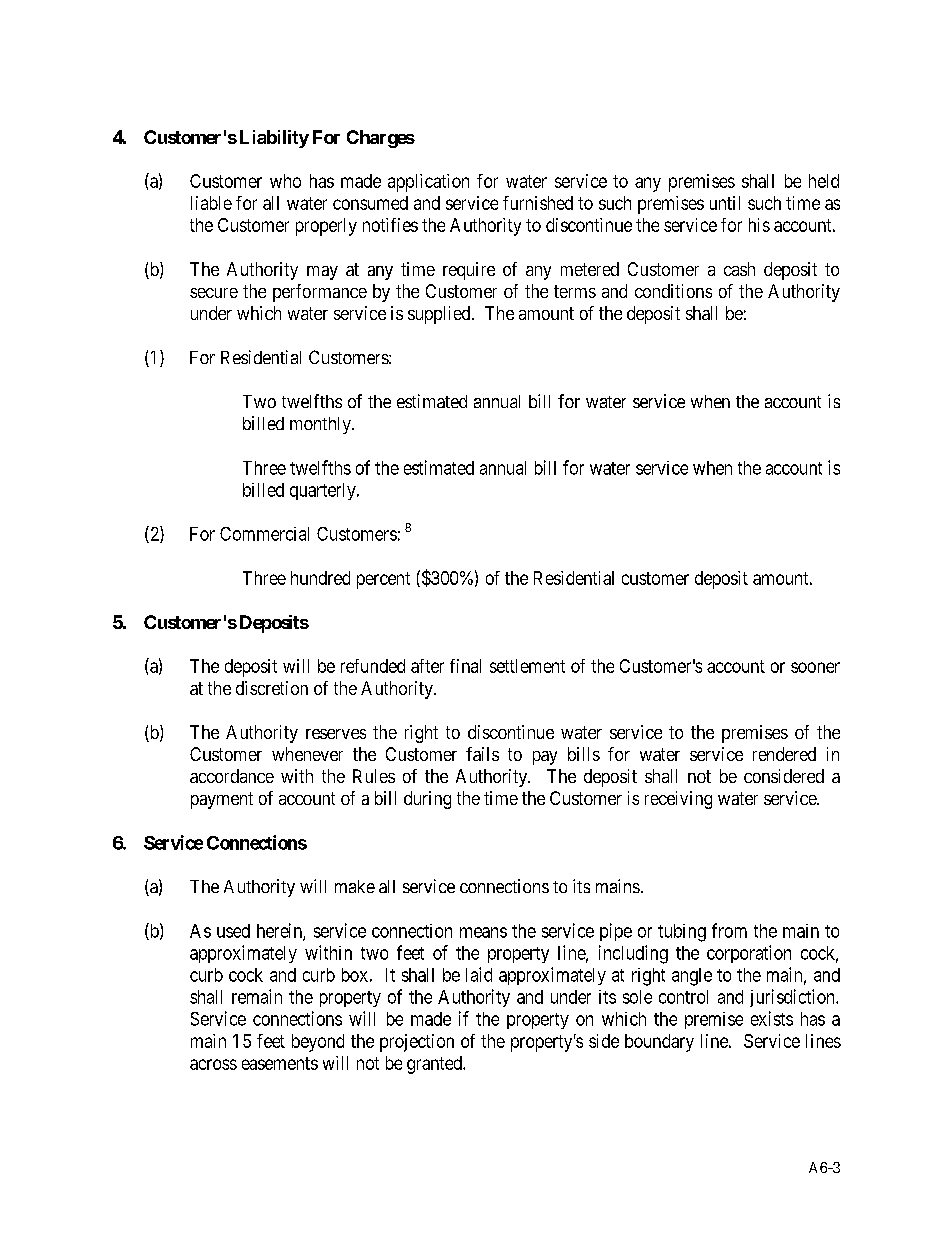  I want to click on exists, so click(772, 1018).
